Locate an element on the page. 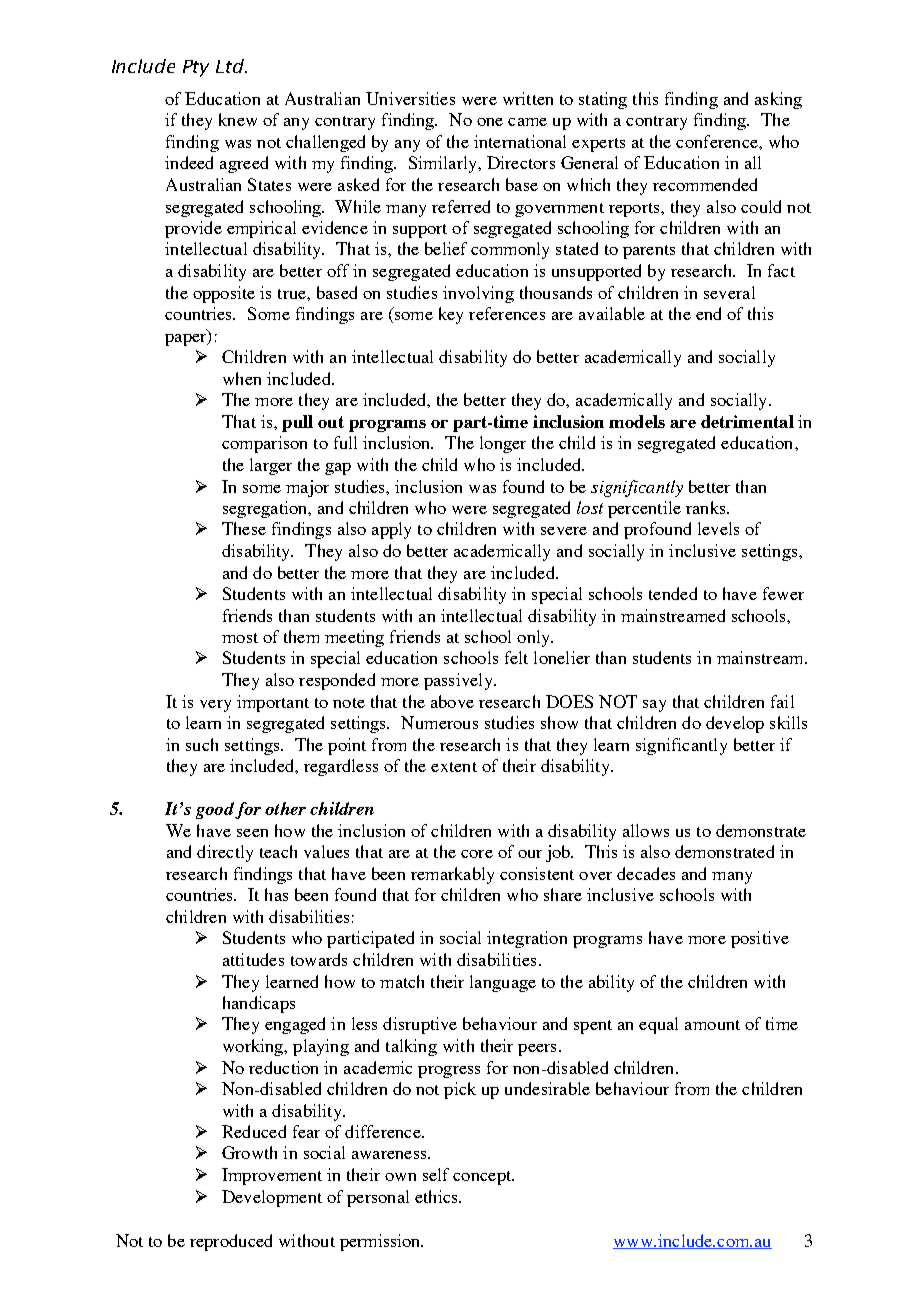 The height and width of the document is (1308, 924). seen is located at coordinates (252, 833).
